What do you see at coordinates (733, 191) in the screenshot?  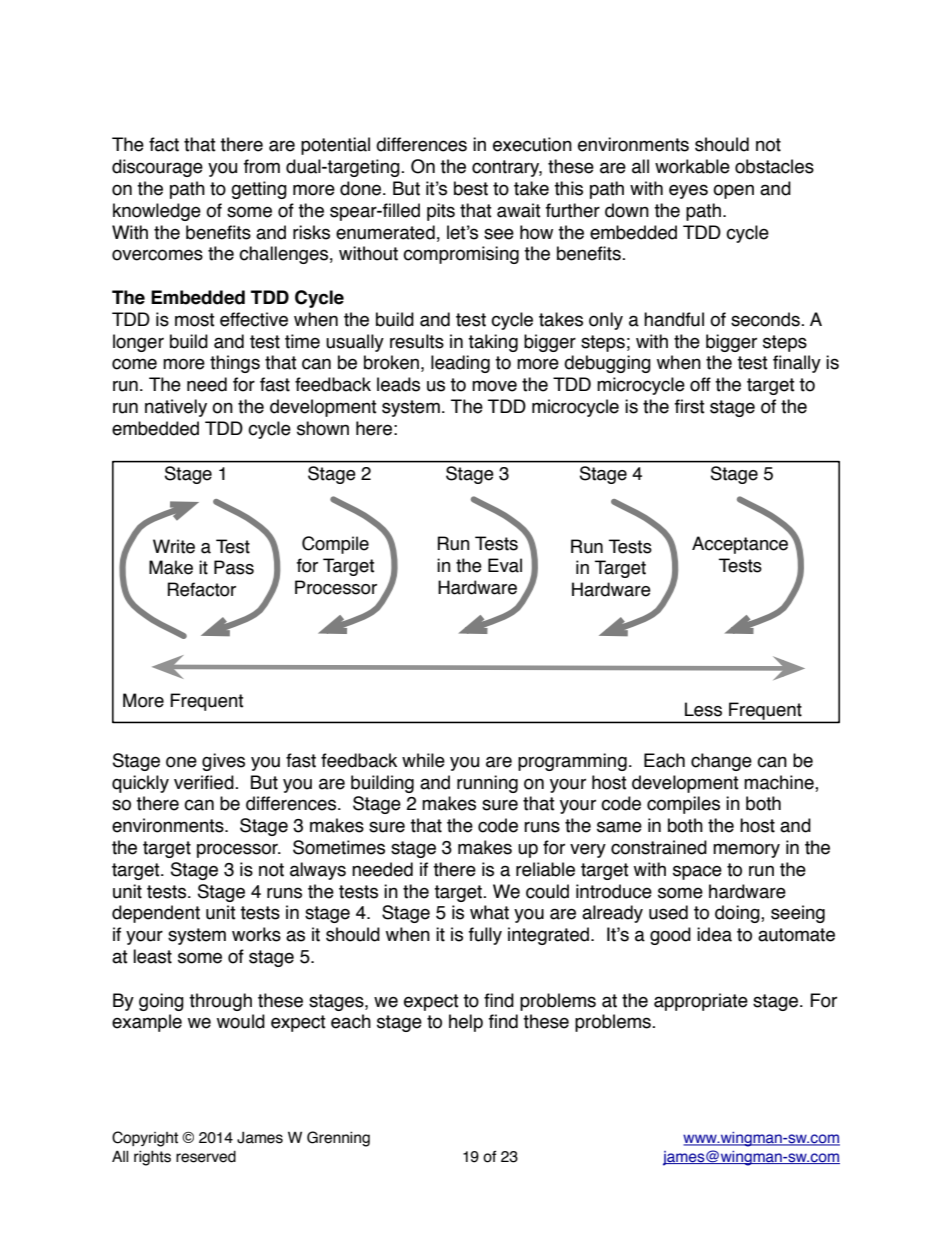 I see `open` at bounding box center [733, 191].
